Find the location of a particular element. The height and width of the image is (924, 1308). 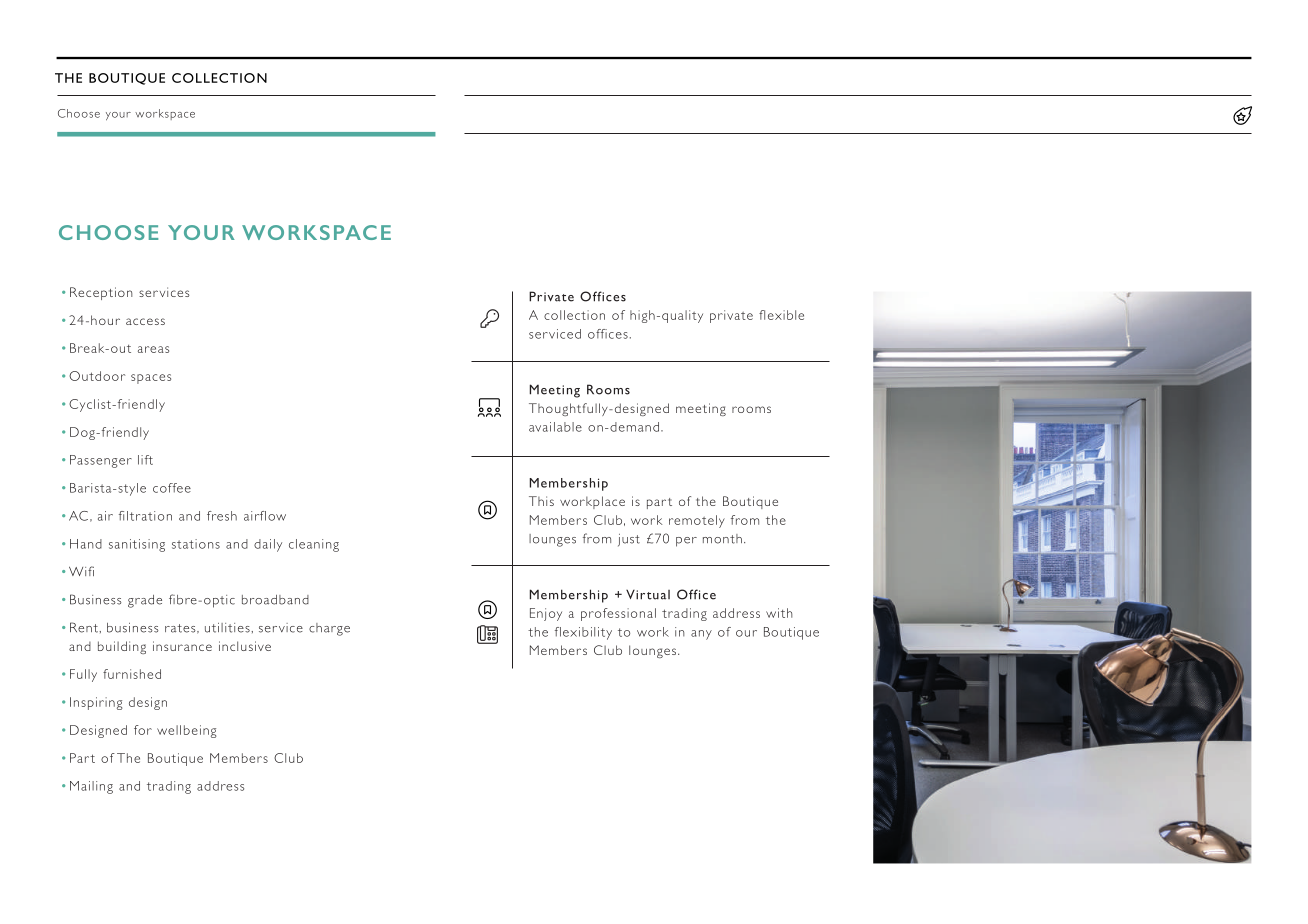

wellbeing is located at coordinates (186, 731).
